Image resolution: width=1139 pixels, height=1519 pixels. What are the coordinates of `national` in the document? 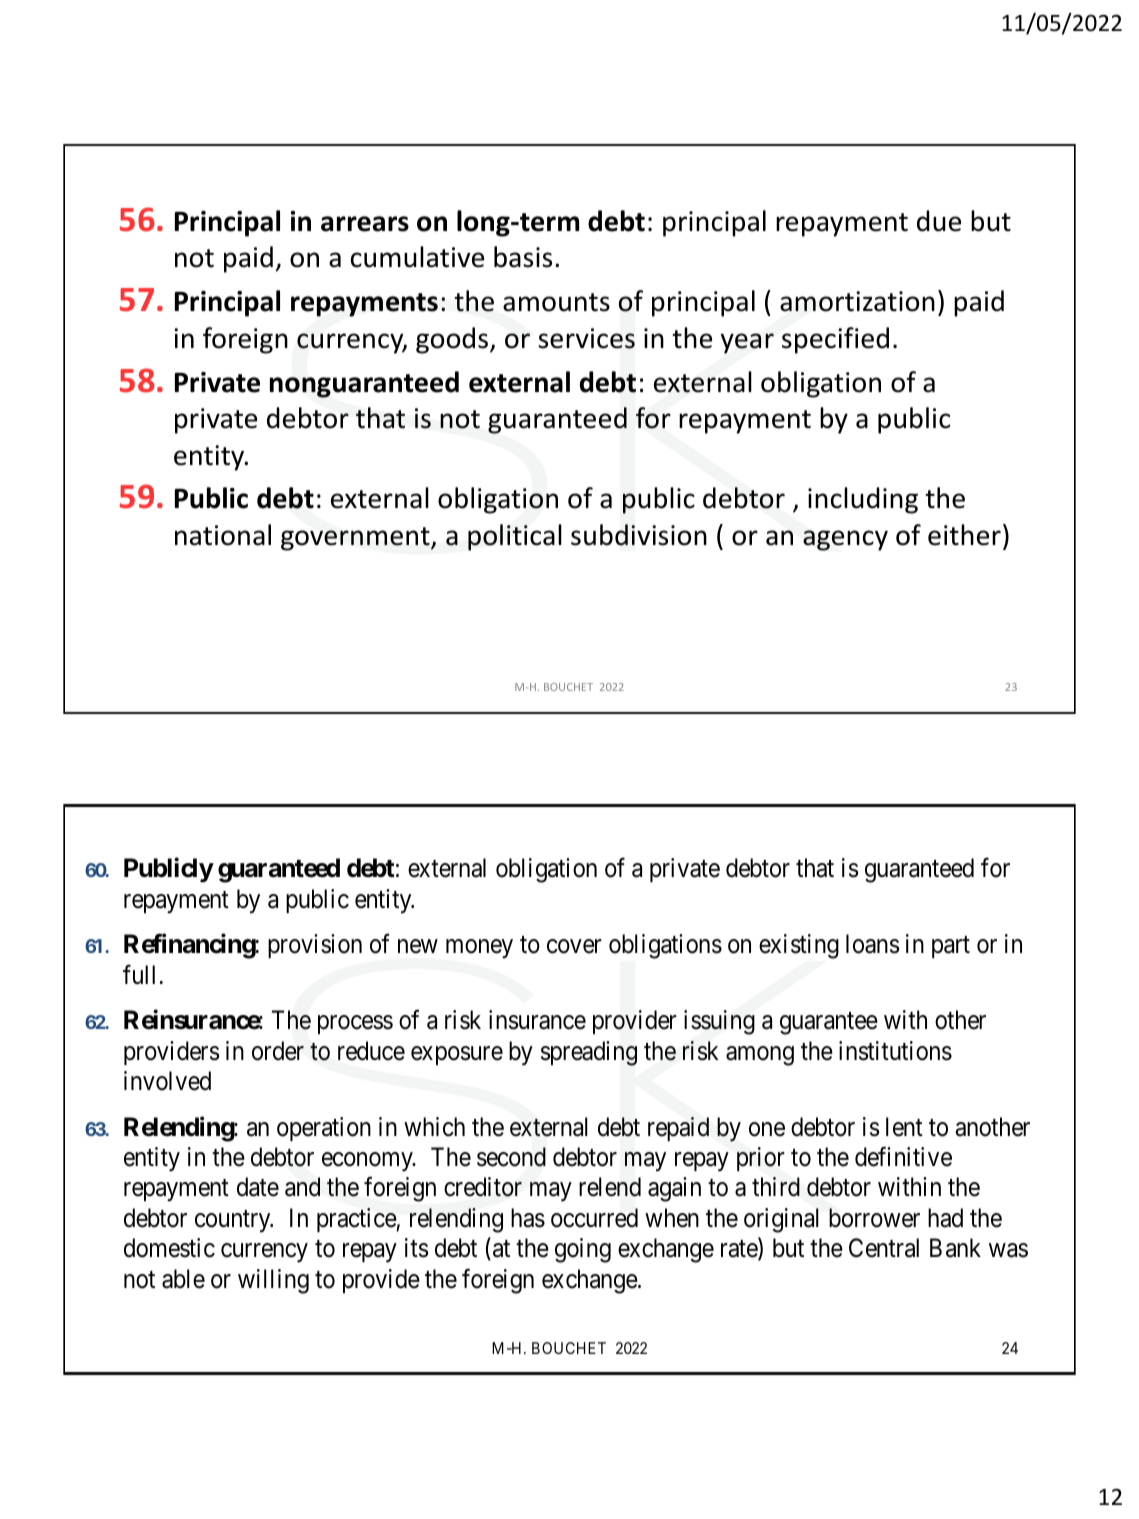 It's located at (223, 535).
